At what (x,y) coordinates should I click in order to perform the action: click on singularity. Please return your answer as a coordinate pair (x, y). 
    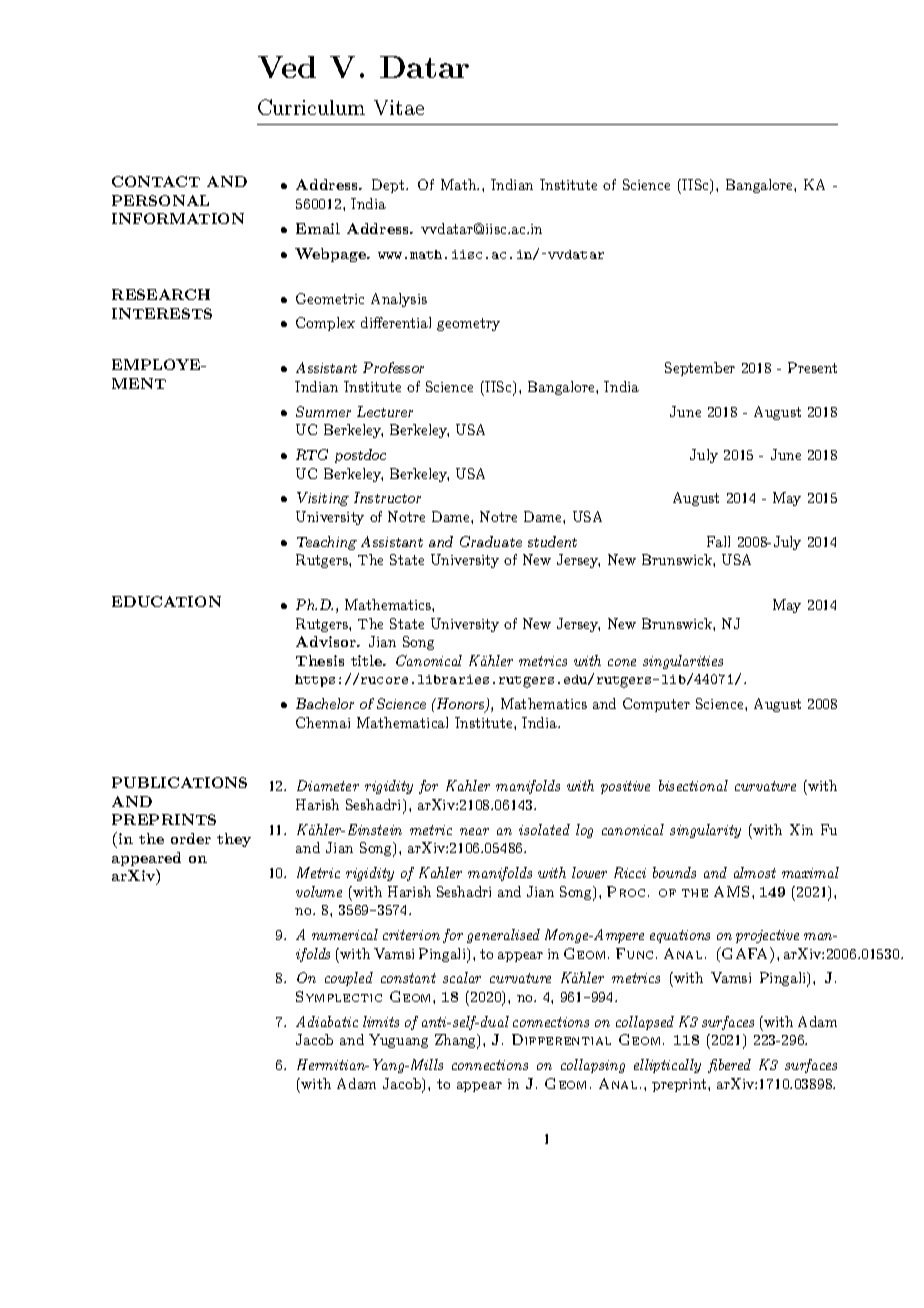
    Looking at the image, I should click on (705, 831).
